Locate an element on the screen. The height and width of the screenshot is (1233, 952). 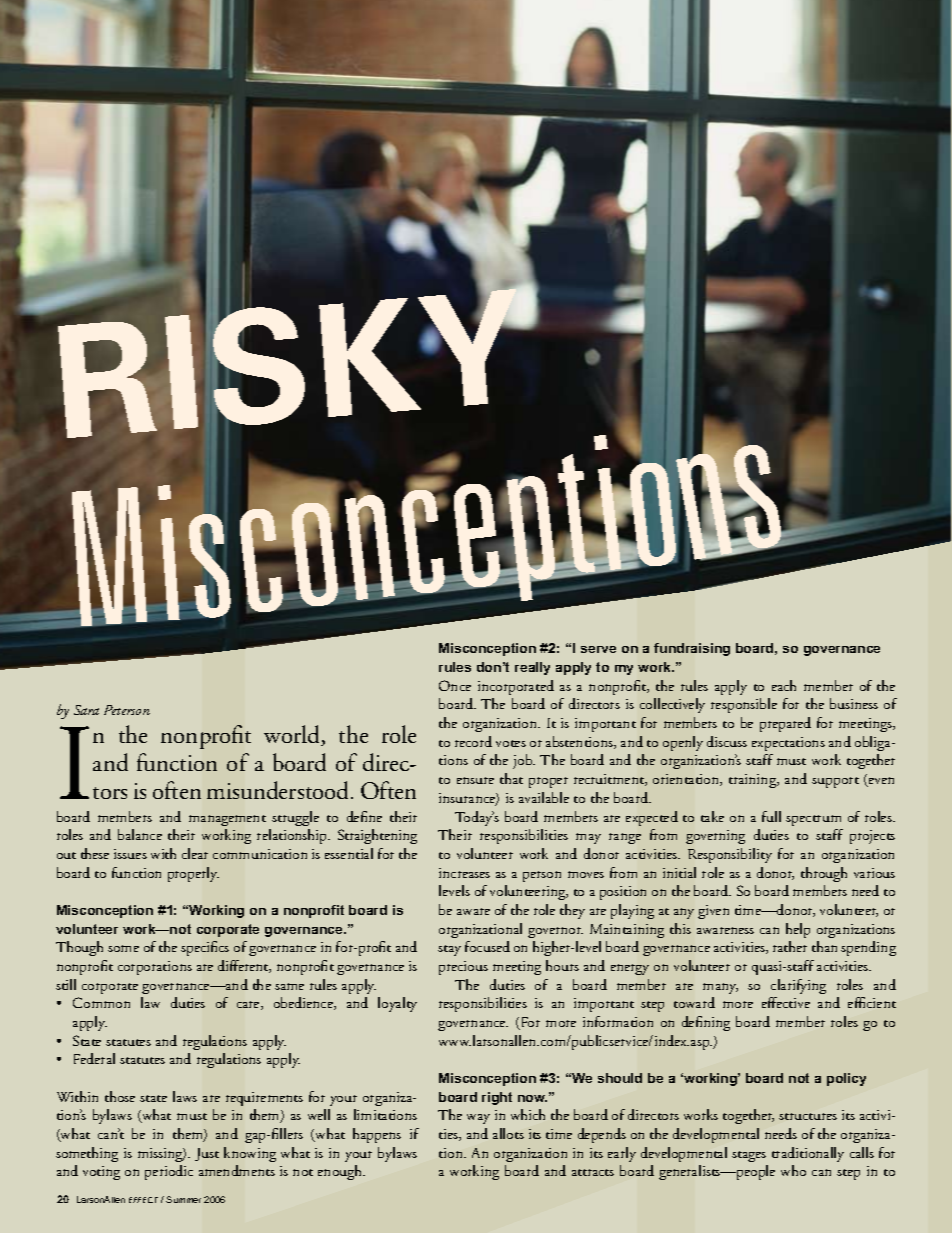
governing is located at coordinates (715, 837).
